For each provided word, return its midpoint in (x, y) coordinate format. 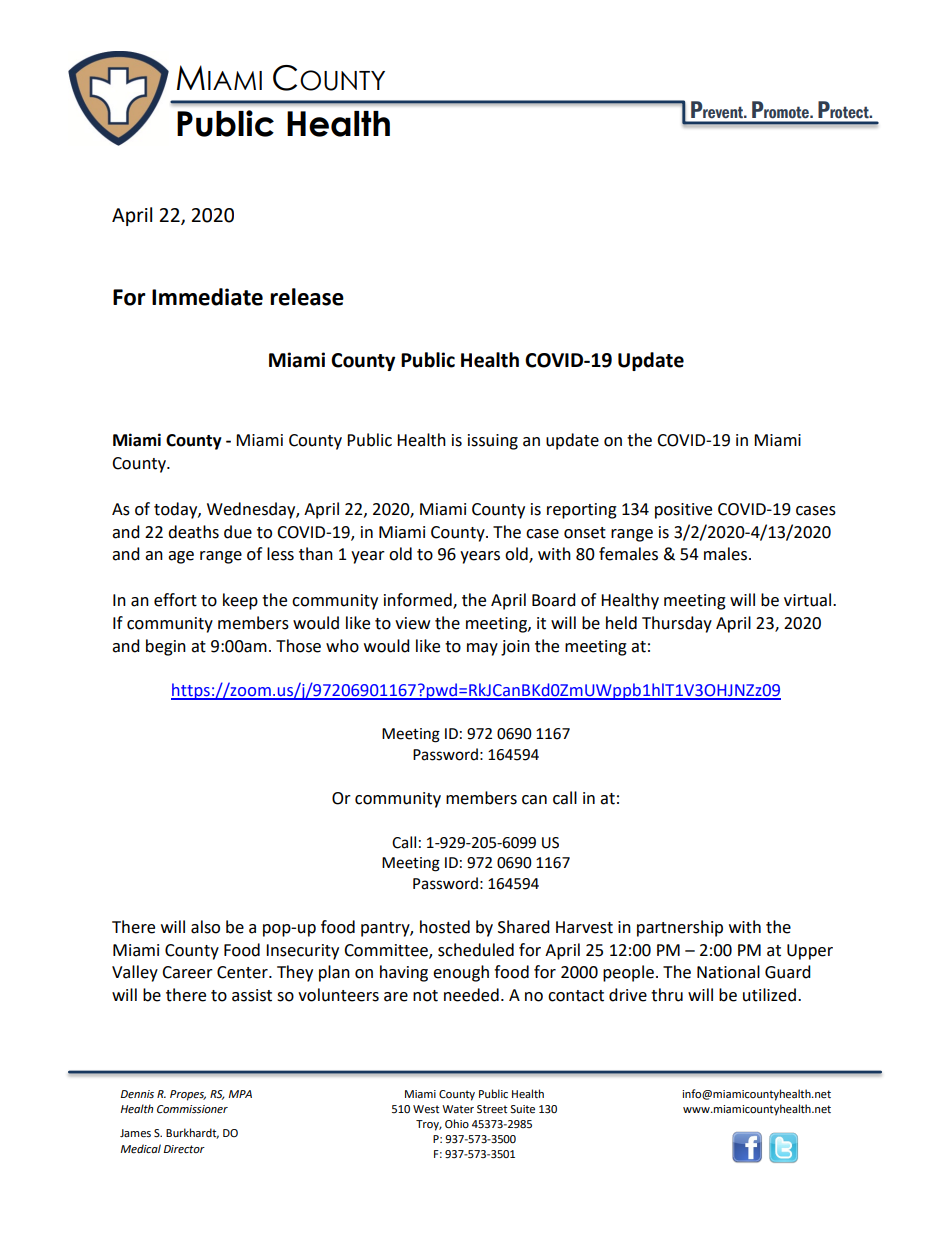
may (482, 649)
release (307, 297)
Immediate (207, 297)
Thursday (677, 624)
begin (166, 647)
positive (683, 511)
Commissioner (192, 1109)
